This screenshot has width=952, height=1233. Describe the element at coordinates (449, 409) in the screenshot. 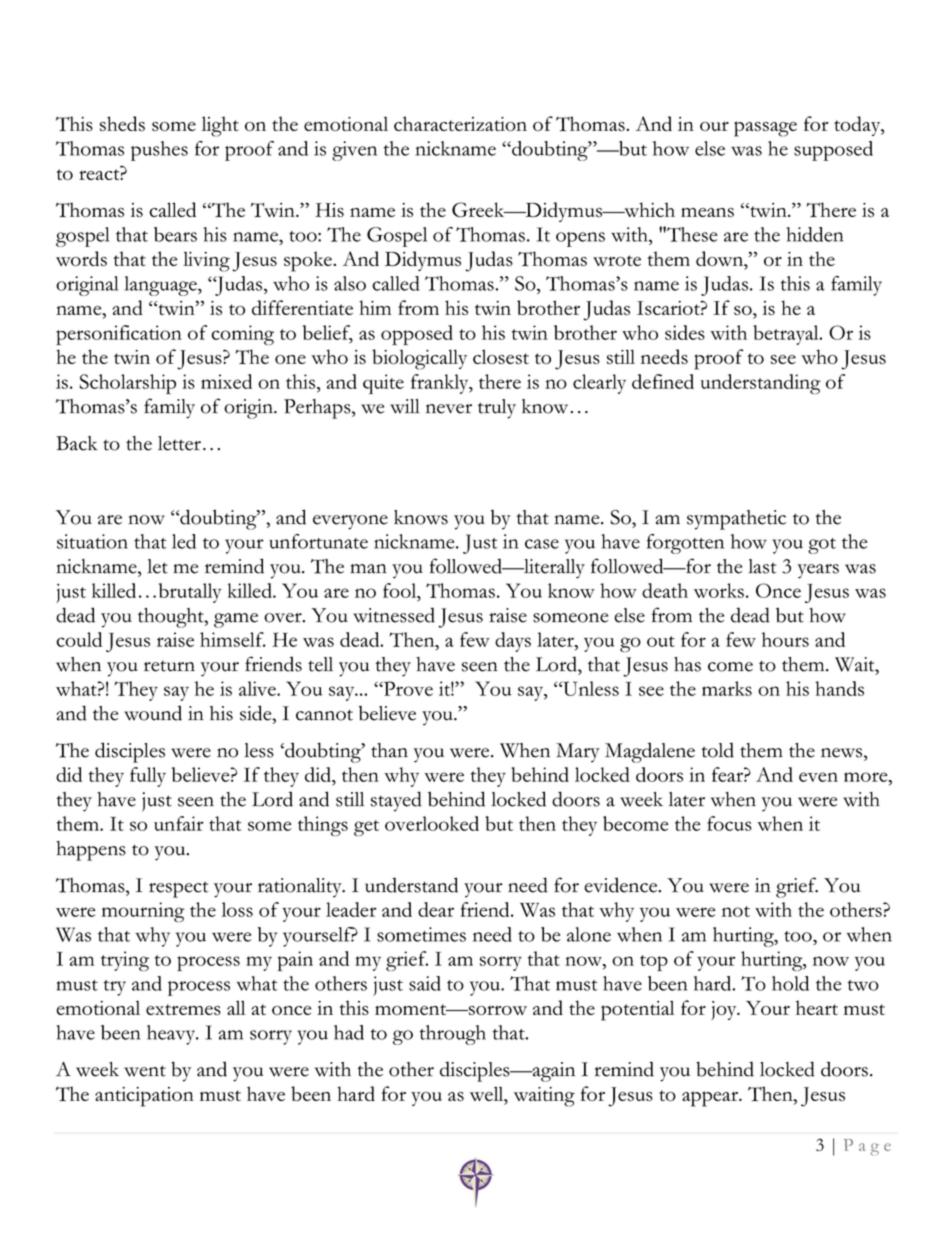

I see `never` at that location.
